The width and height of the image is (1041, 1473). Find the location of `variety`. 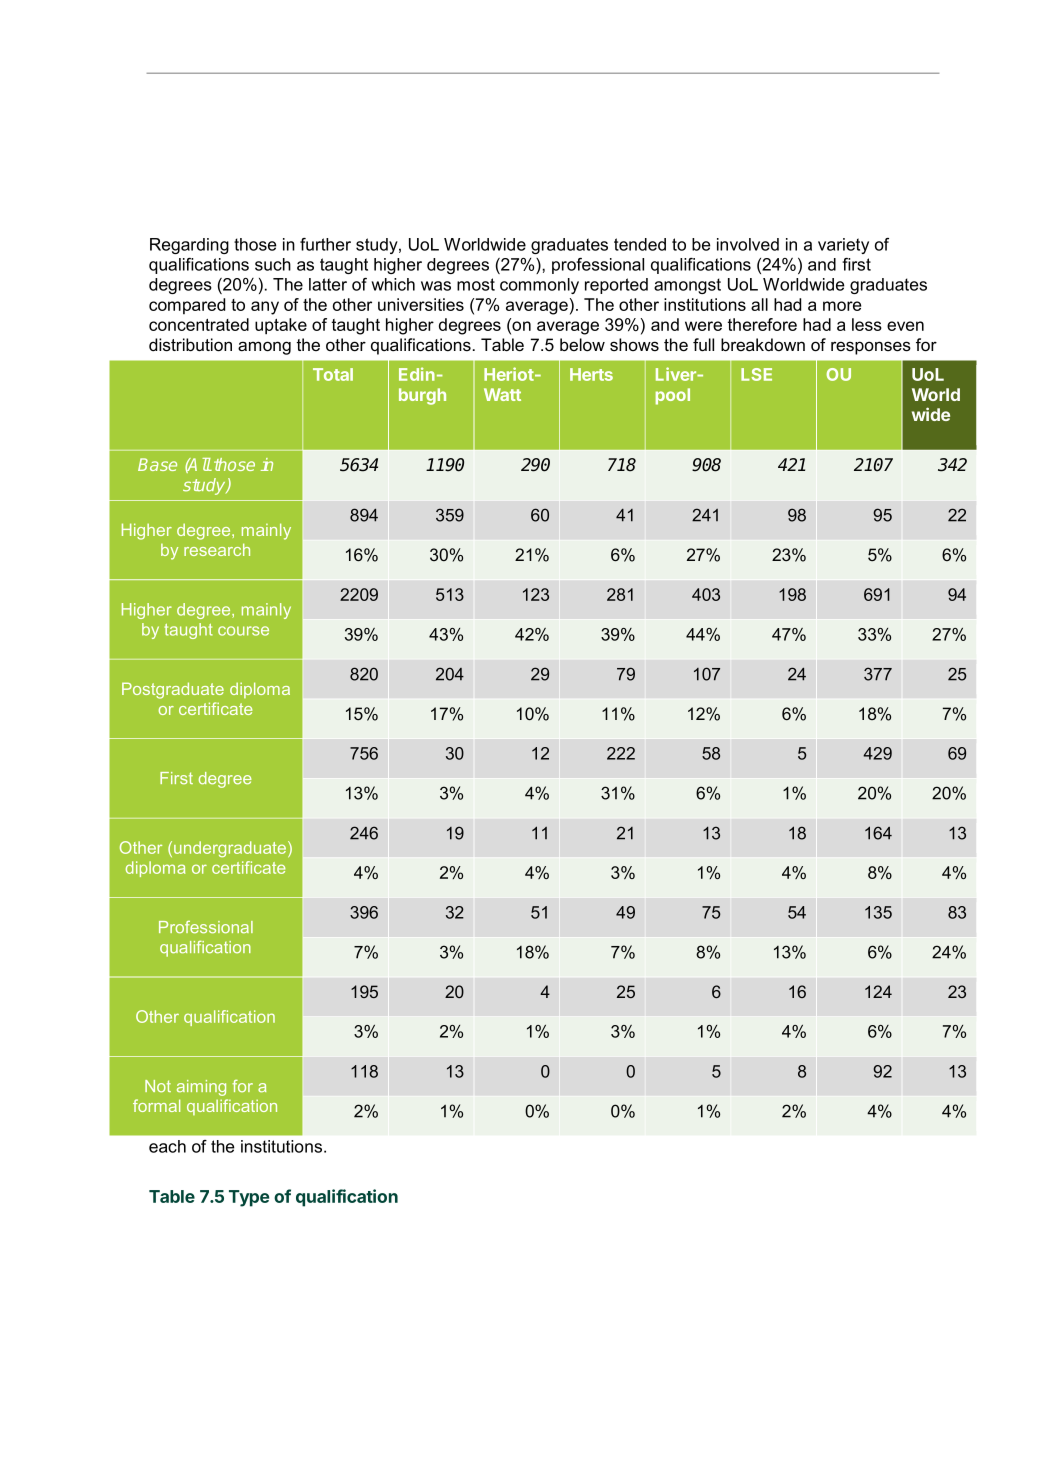

variety is located at coordinates (843, 246).
